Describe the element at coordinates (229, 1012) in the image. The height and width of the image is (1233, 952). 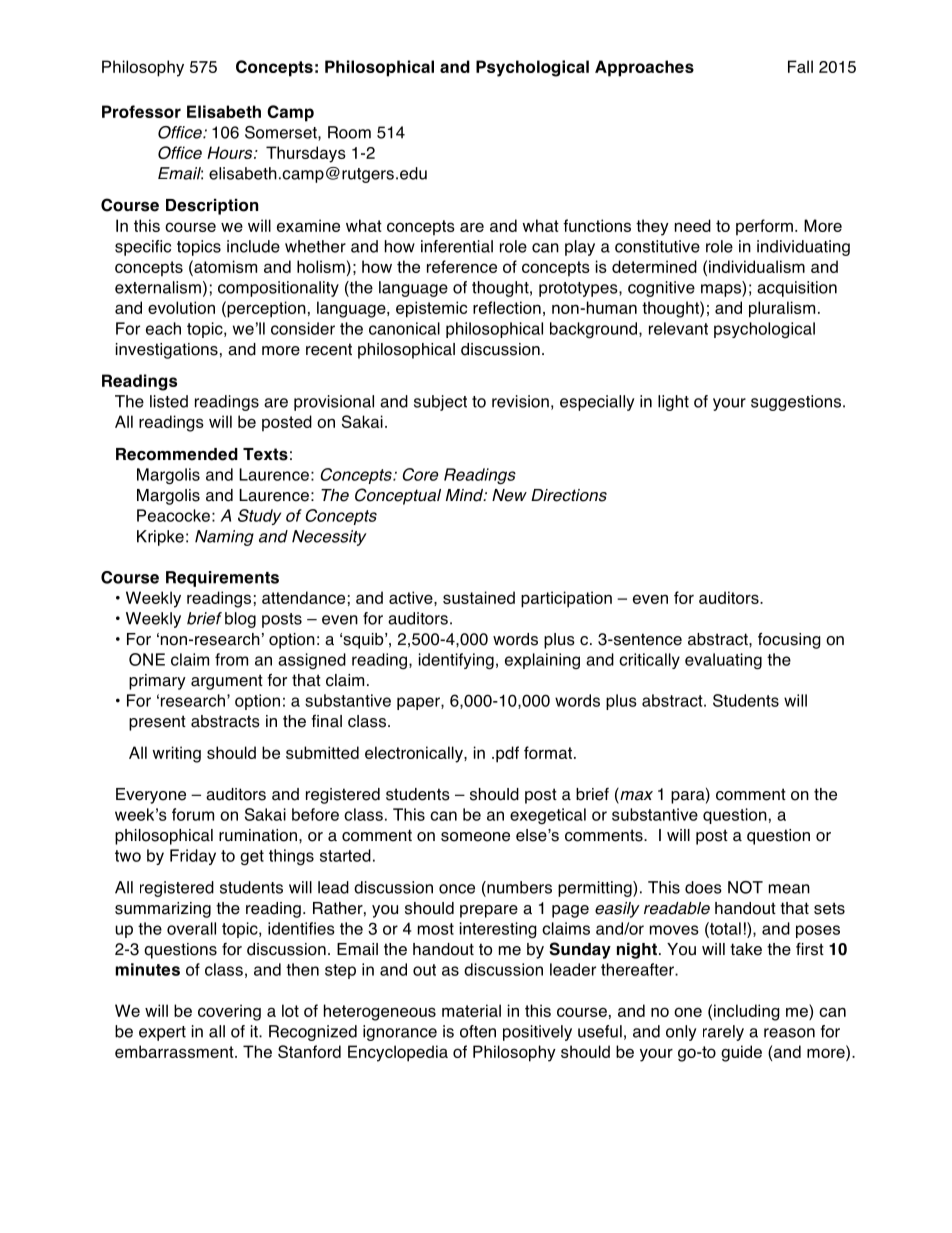
I see `covering` at that location.
